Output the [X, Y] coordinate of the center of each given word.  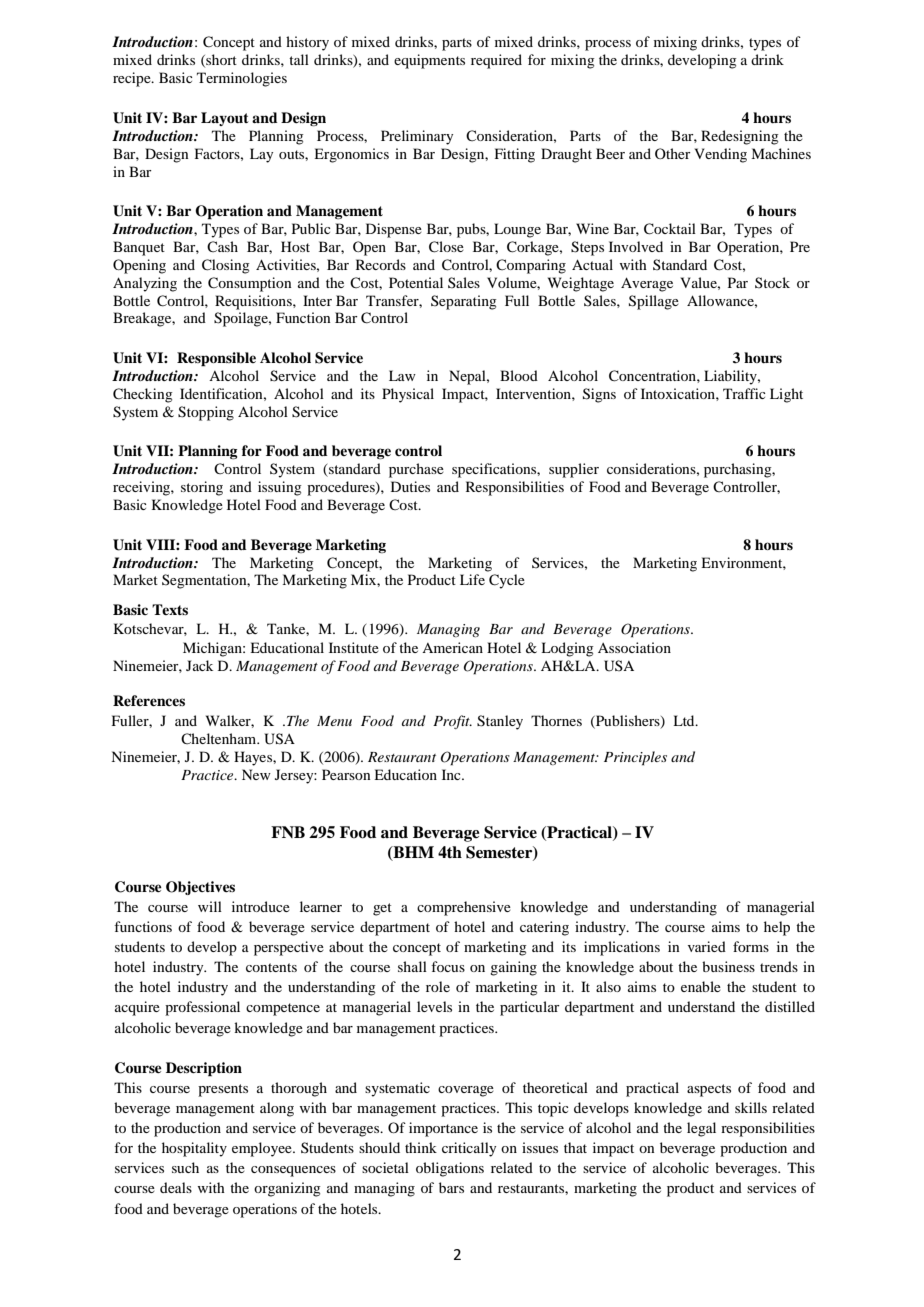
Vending [721, 155]
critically [469, 1149]
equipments [429, 61]
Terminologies [242, 79]
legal [701, 1129]
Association [634, 647]
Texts [170, 609]
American [452, 647]
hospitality [194, 1149]
